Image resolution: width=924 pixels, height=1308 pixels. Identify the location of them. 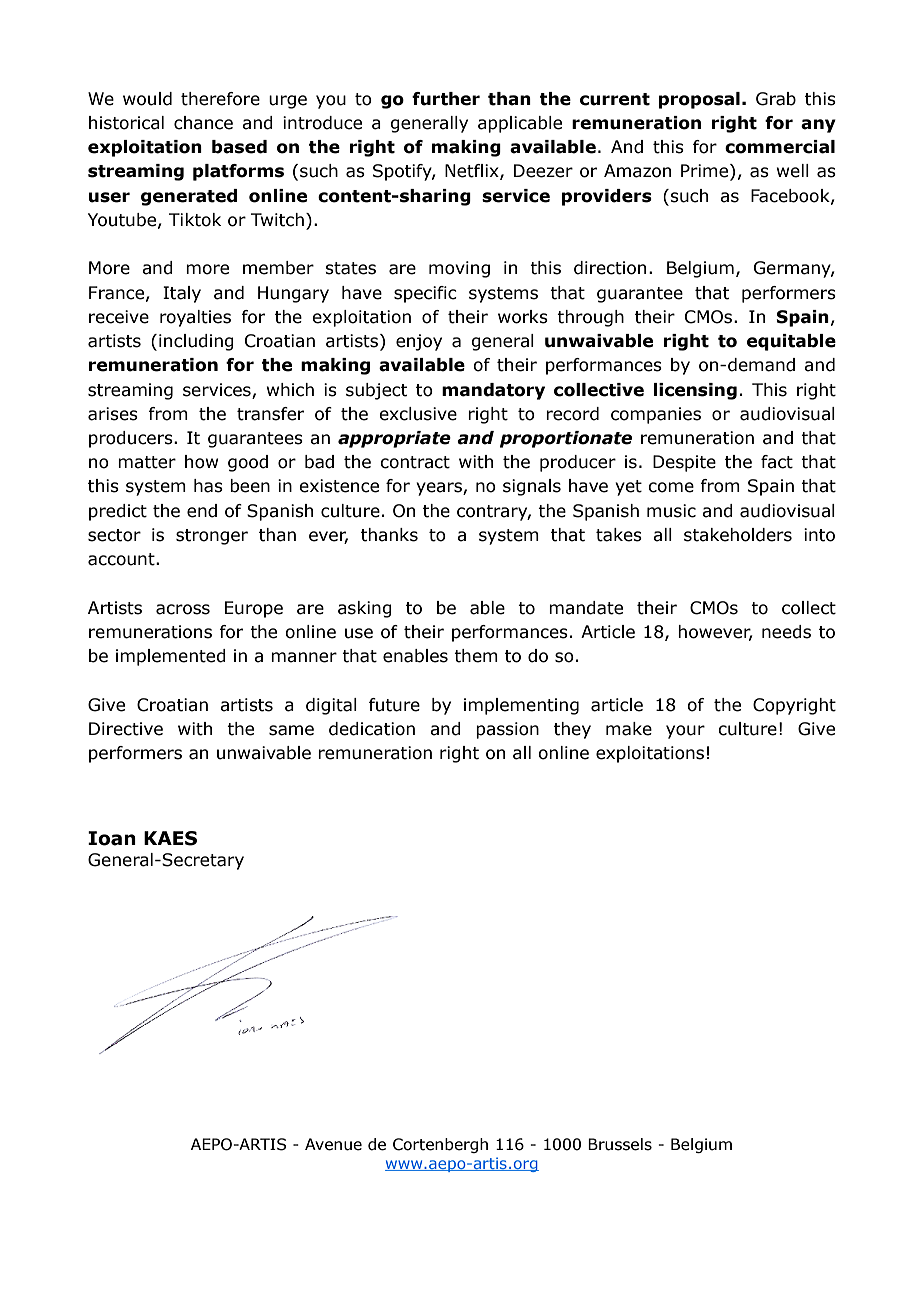
(476, 656).
